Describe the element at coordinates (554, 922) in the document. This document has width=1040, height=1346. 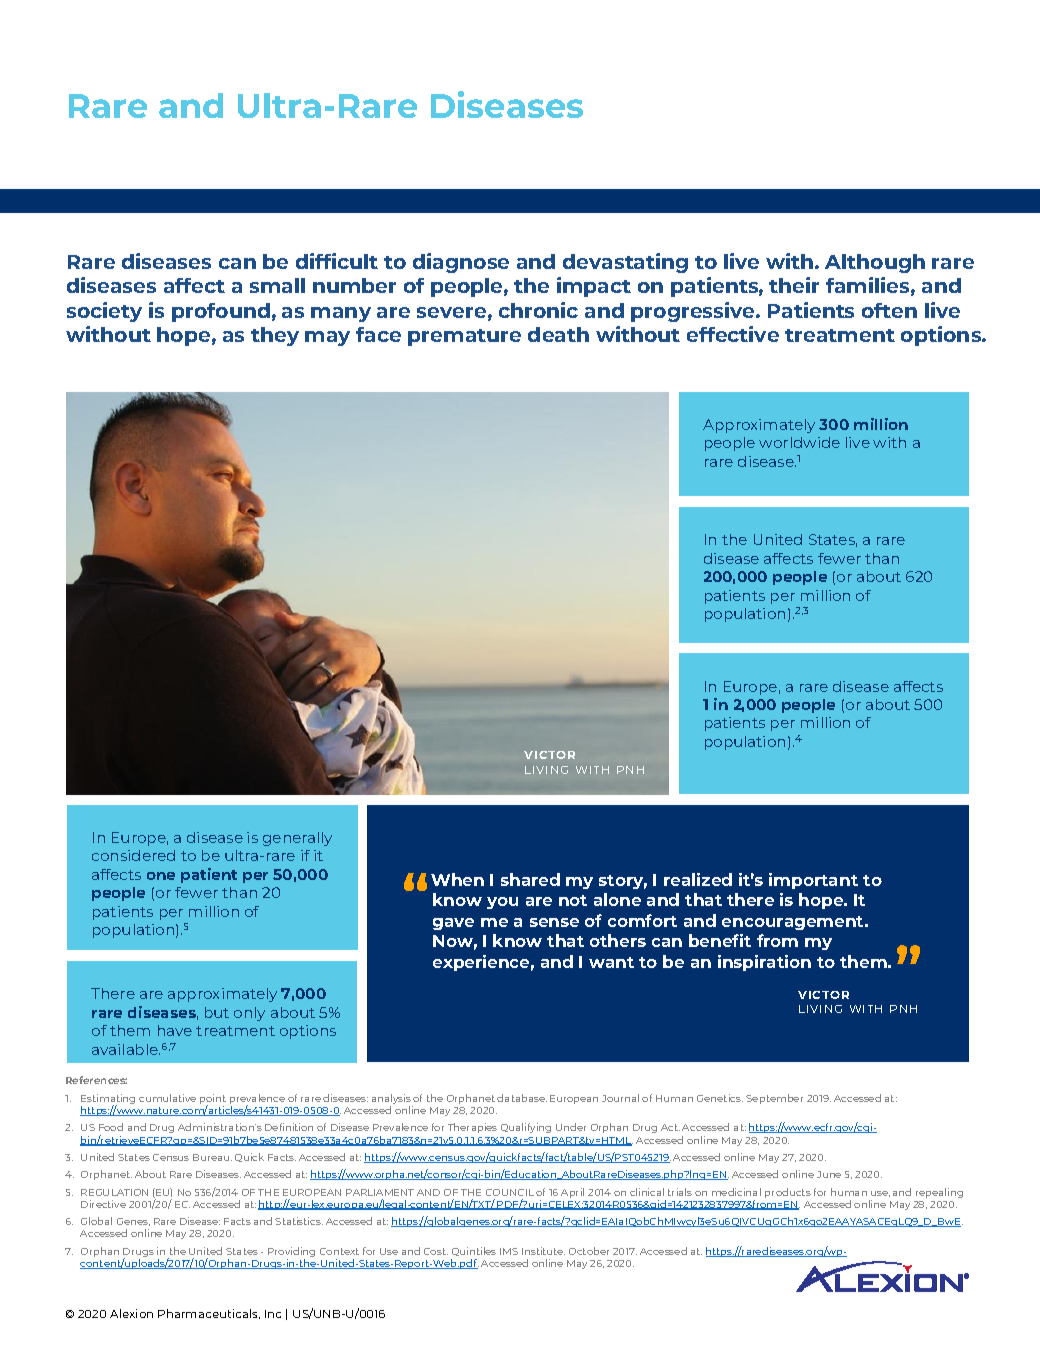
I see `sense` at that location.
